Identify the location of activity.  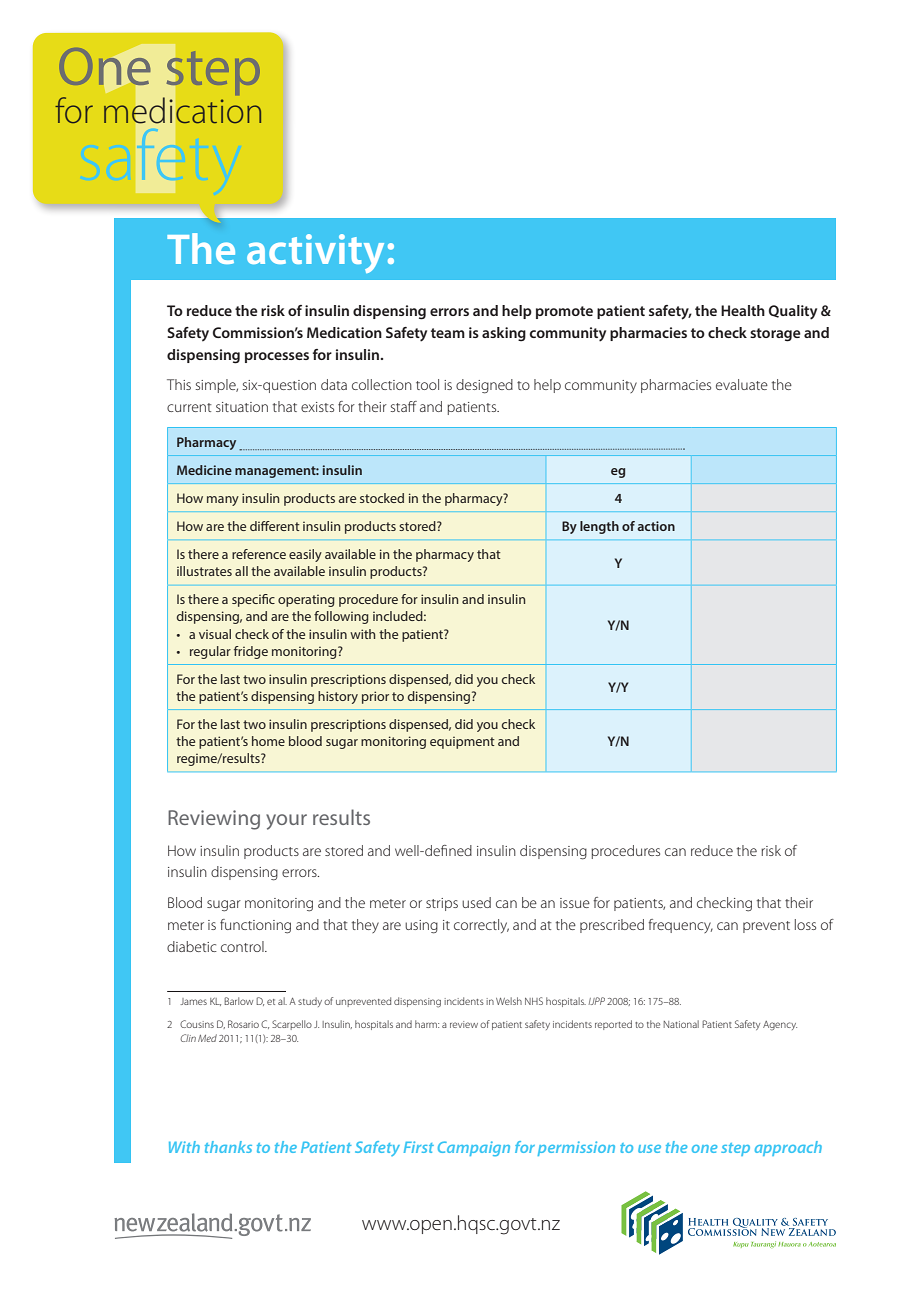
(315, 253).
